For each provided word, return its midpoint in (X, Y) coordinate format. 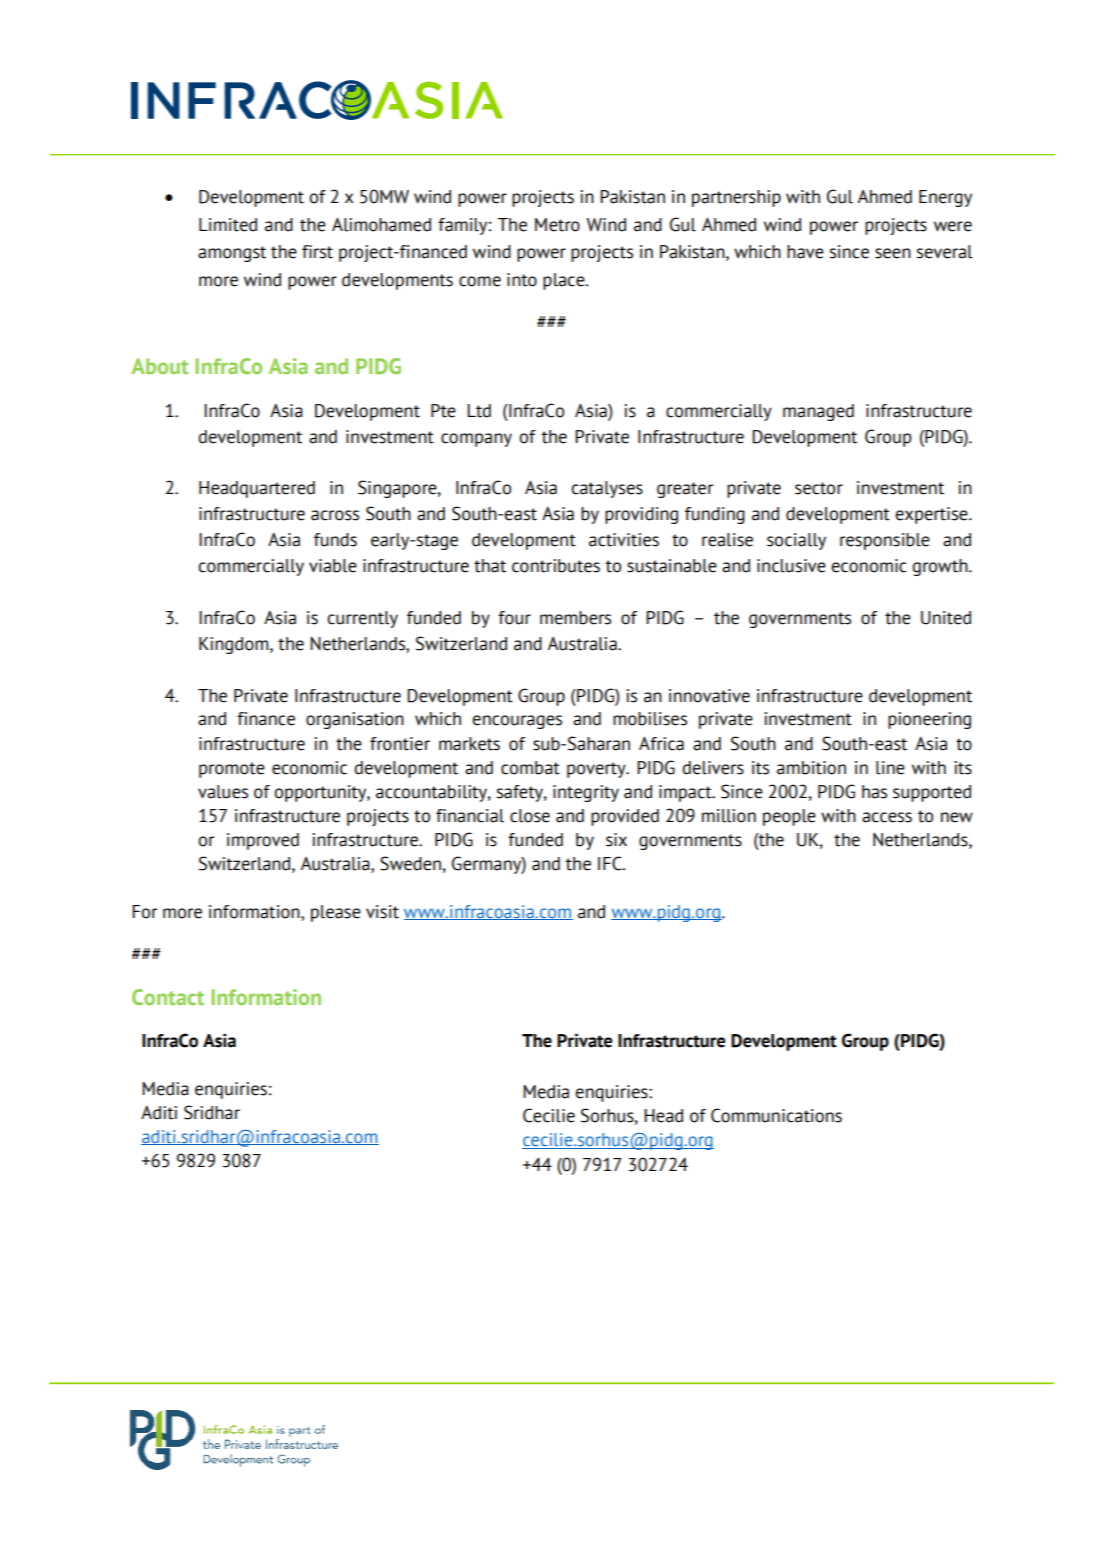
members (575, 618)
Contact (168, 997)
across (335, 515)
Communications (776, 1115)
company (476, 440)
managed (818, 412)
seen (893, 253)
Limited (228, 225)
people (789, 817)
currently (362, 619)
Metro (557, 225)
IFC (611, 863)
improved (263, 841)
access (887, 817)
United (946, 618)
